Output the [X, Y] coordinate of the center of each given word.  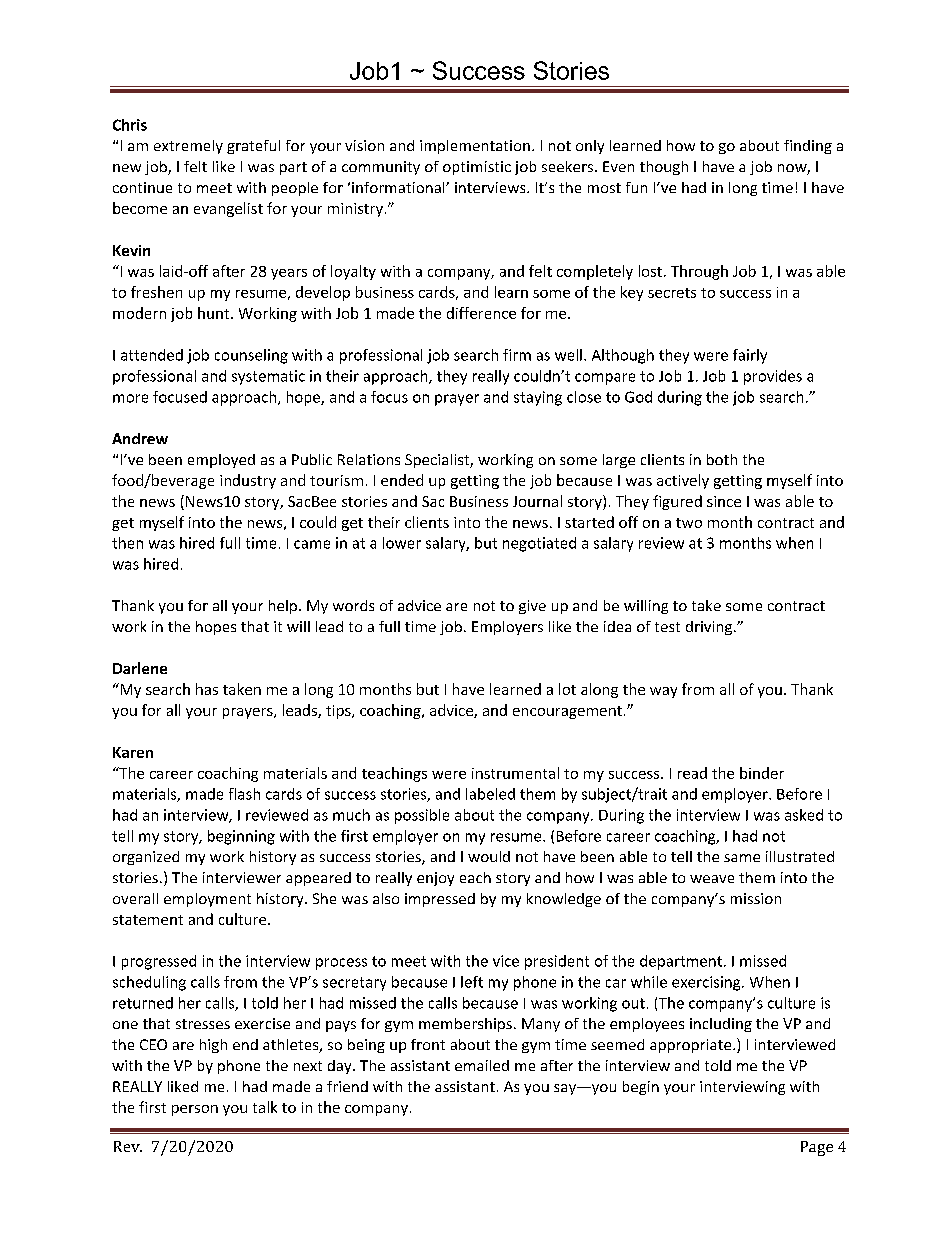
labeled [490, 794]
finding [808, 147]
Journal [537, 501]
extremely [188, 147]
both [722, 459]
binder [762, 773]
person [195, 1110]
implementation [475, 147]
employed [221, 461]
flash [244, 794]
